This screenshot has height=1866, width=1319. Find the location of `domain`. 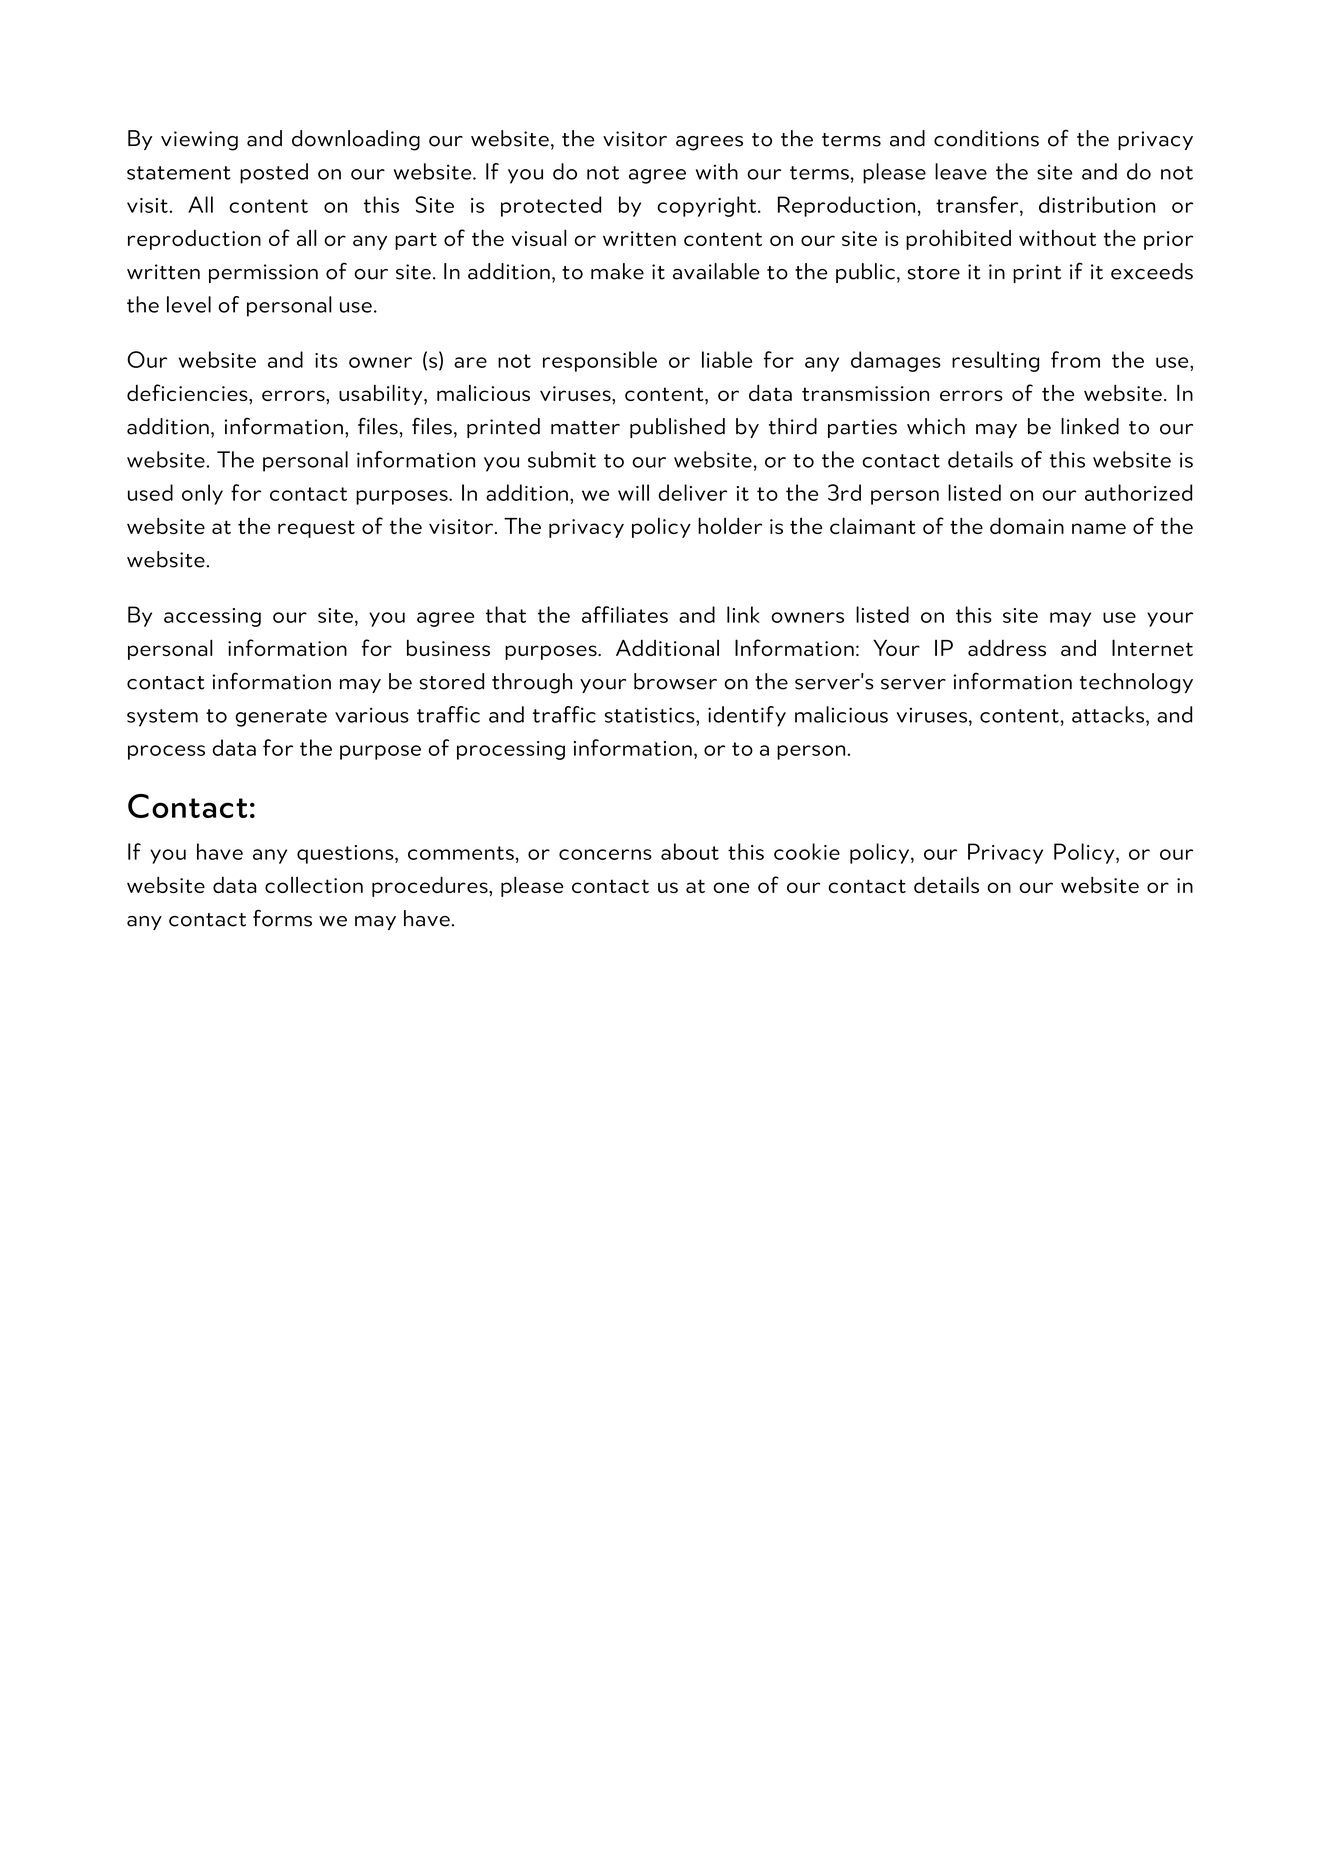

domain is located at coordinates (1027, 525).
